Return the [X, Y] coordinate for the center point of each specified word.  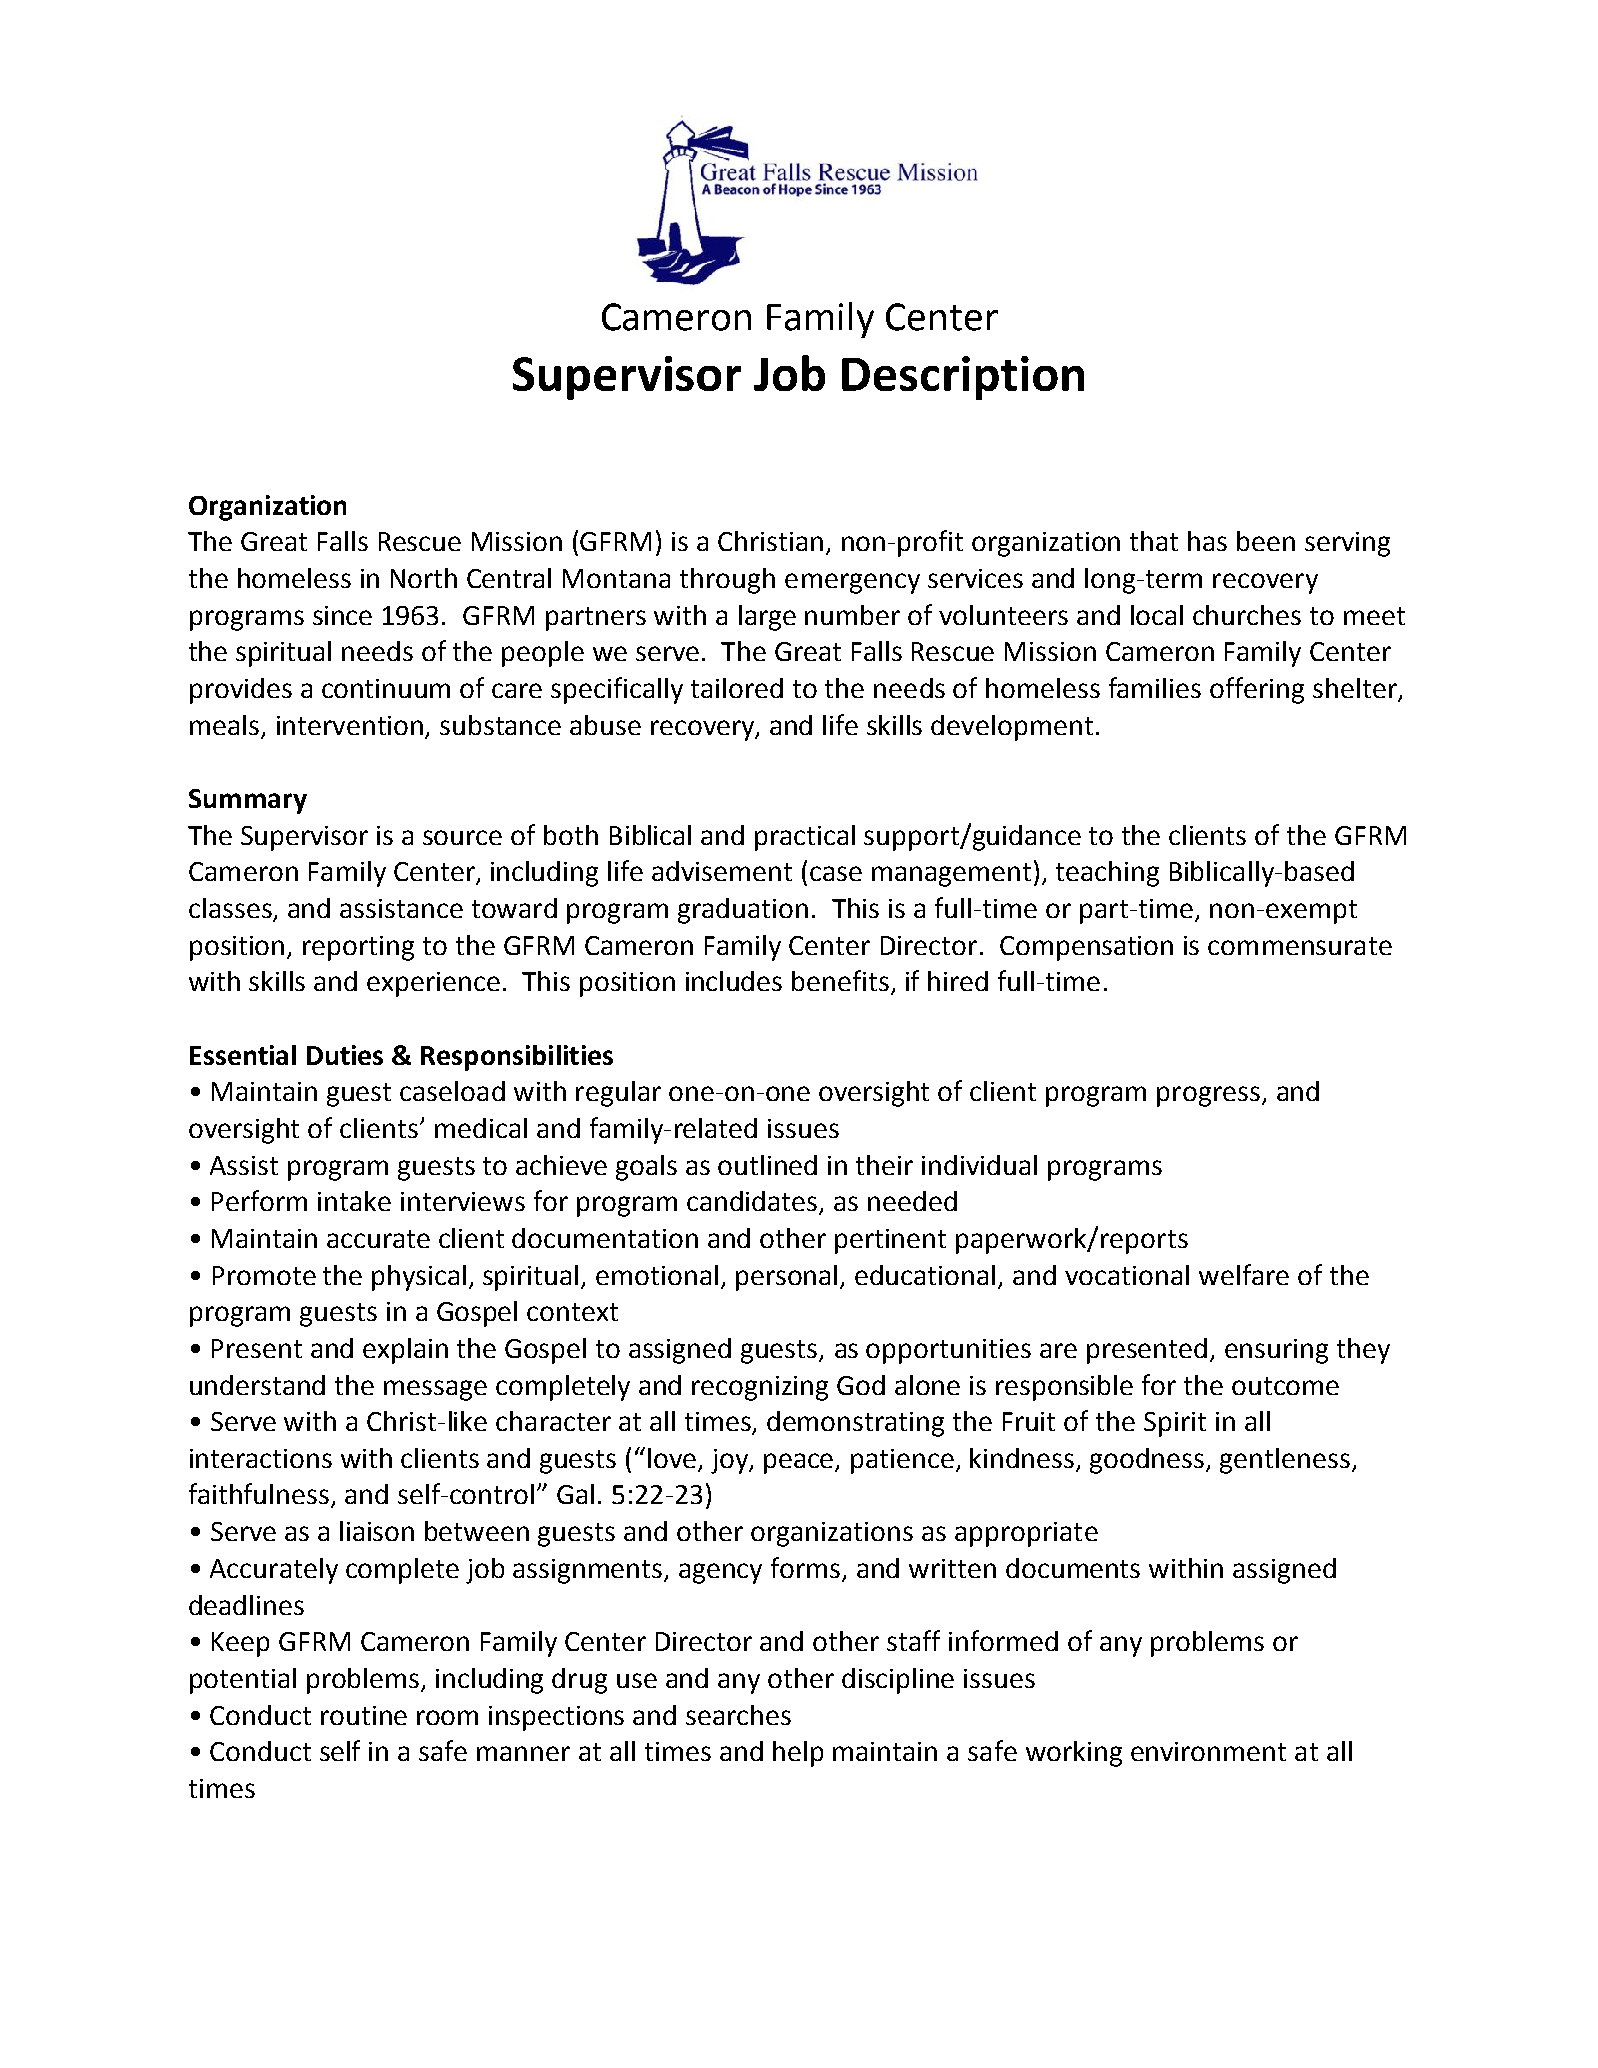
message [435, 1390]
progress [1208, 1096]
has [1207, 541]
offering [1257, 690]
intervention [350, 725]
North [424, 578]
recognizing [760, 1388]
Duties [345, 1055]
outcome [1285, 1386]
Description [963, 378]
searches [738, 1715]
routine [364, 1715]
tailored [737, 688]
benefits [840, 980]
